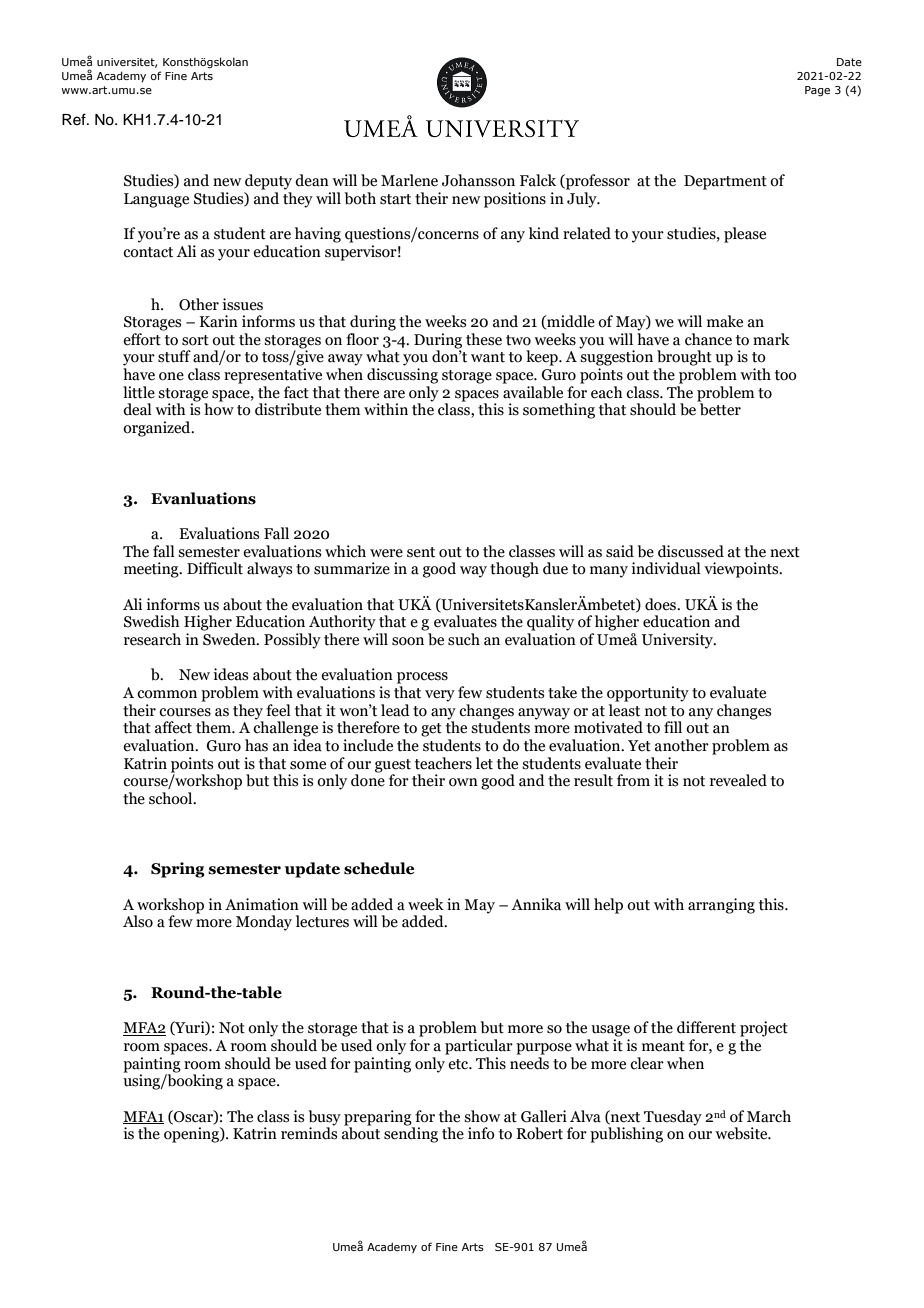 This screenshot has width=924, height=1308. I want to click on University, so click(678, 641).
